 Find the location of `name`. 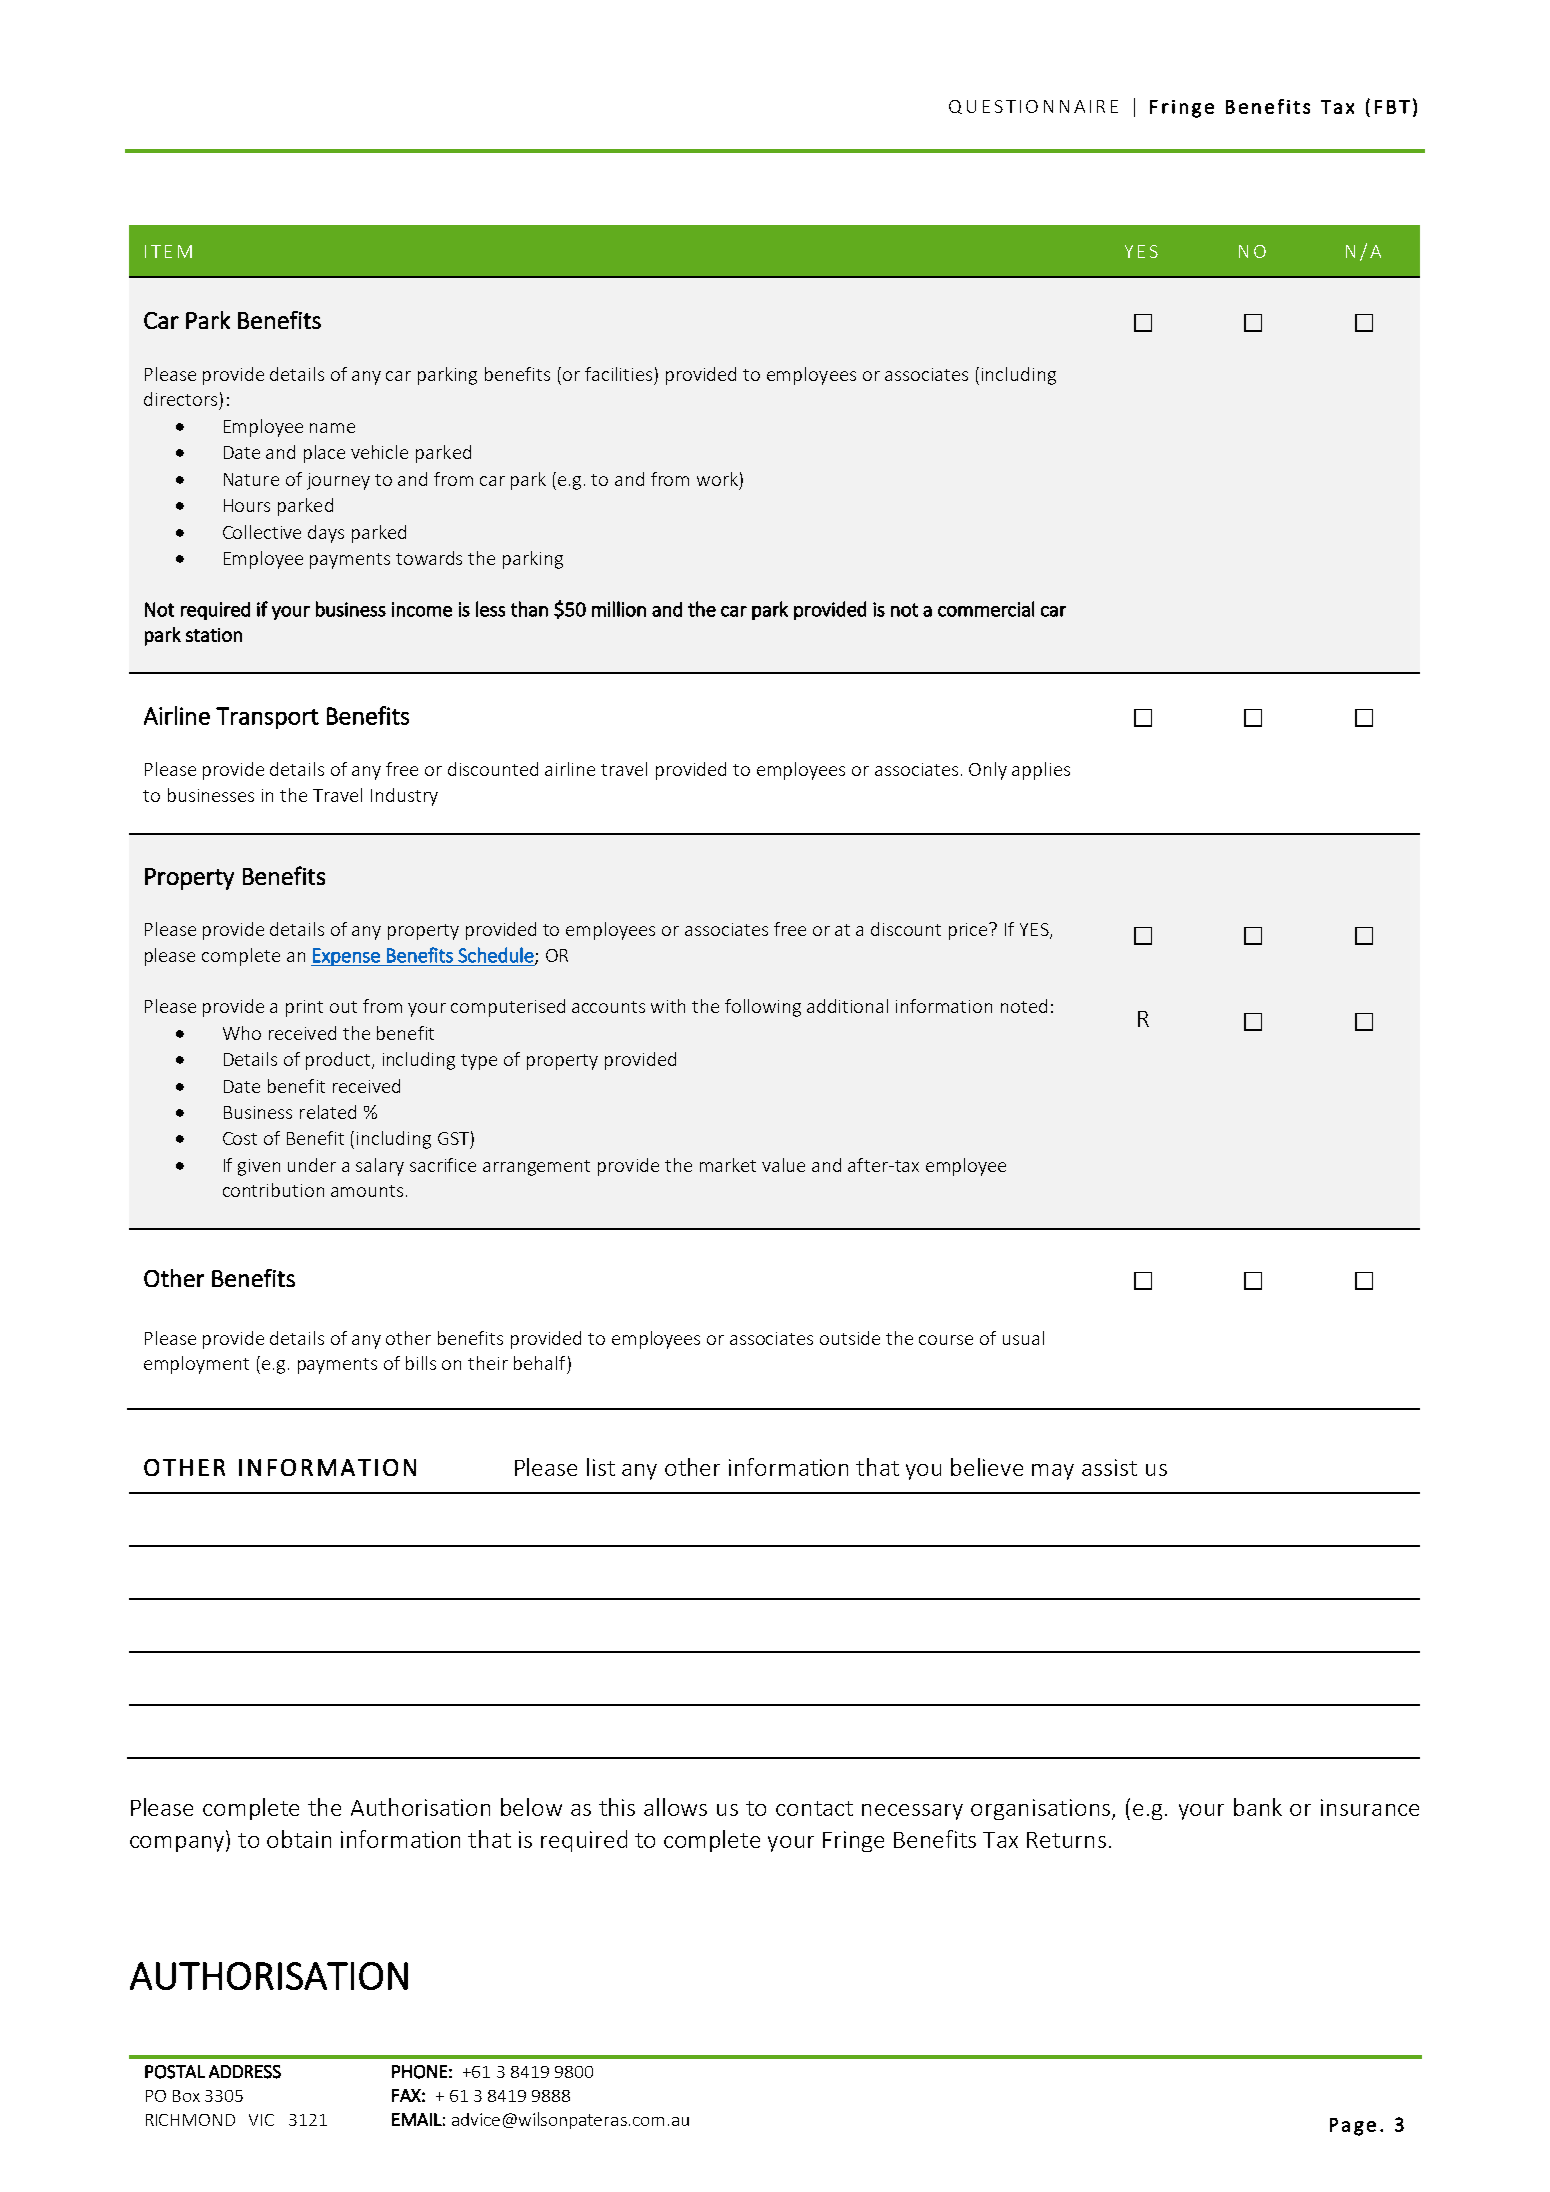

name is located at coordinates (332, 428).
